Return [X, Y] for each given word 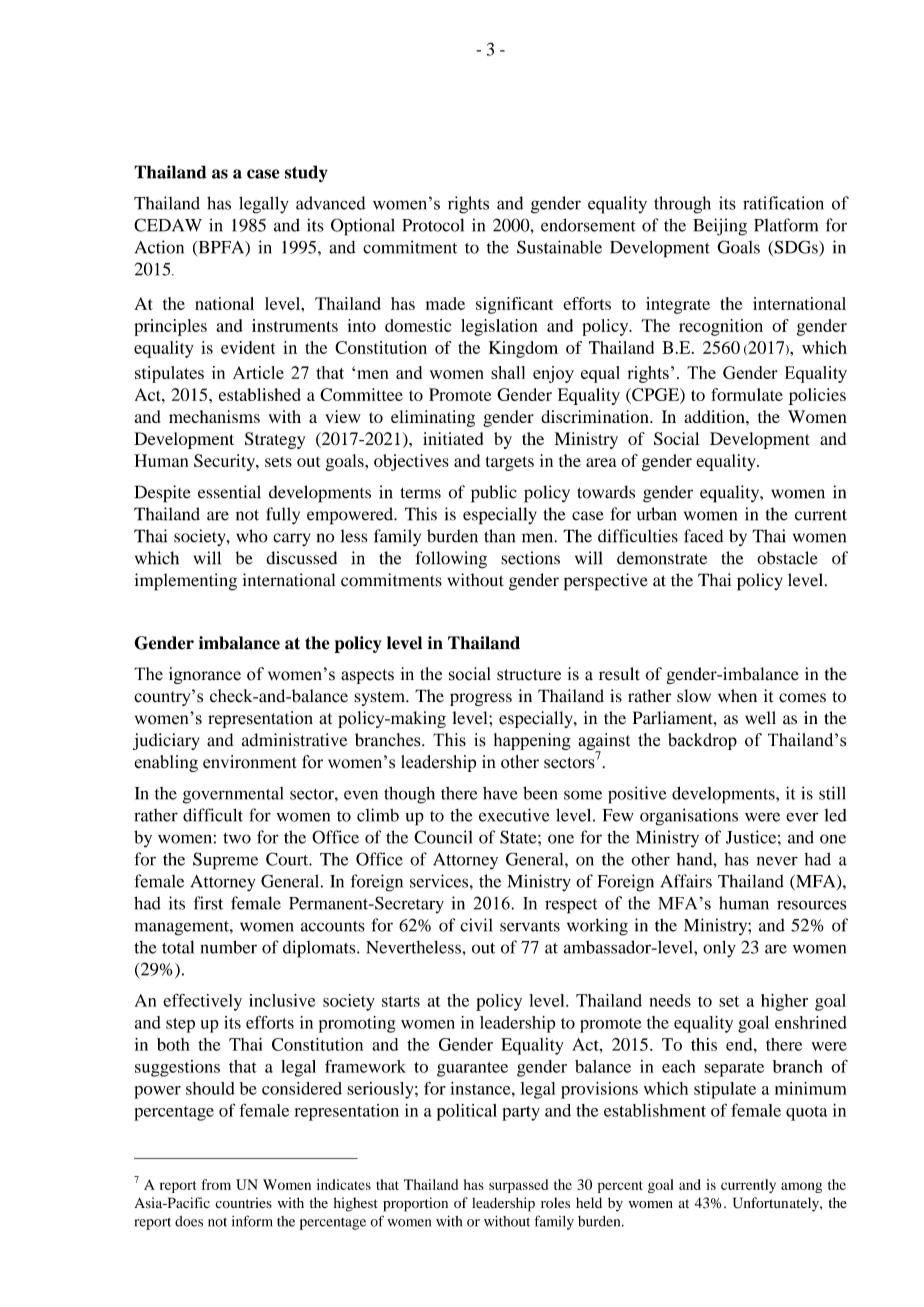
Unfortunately [777, 1204]
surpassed [518, 1186]
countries [243, 1203]
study [306, 173]
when [737, 696]
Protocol [433, 225]
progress [481, 699]
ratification [783, 203]
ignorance [205, 675]
